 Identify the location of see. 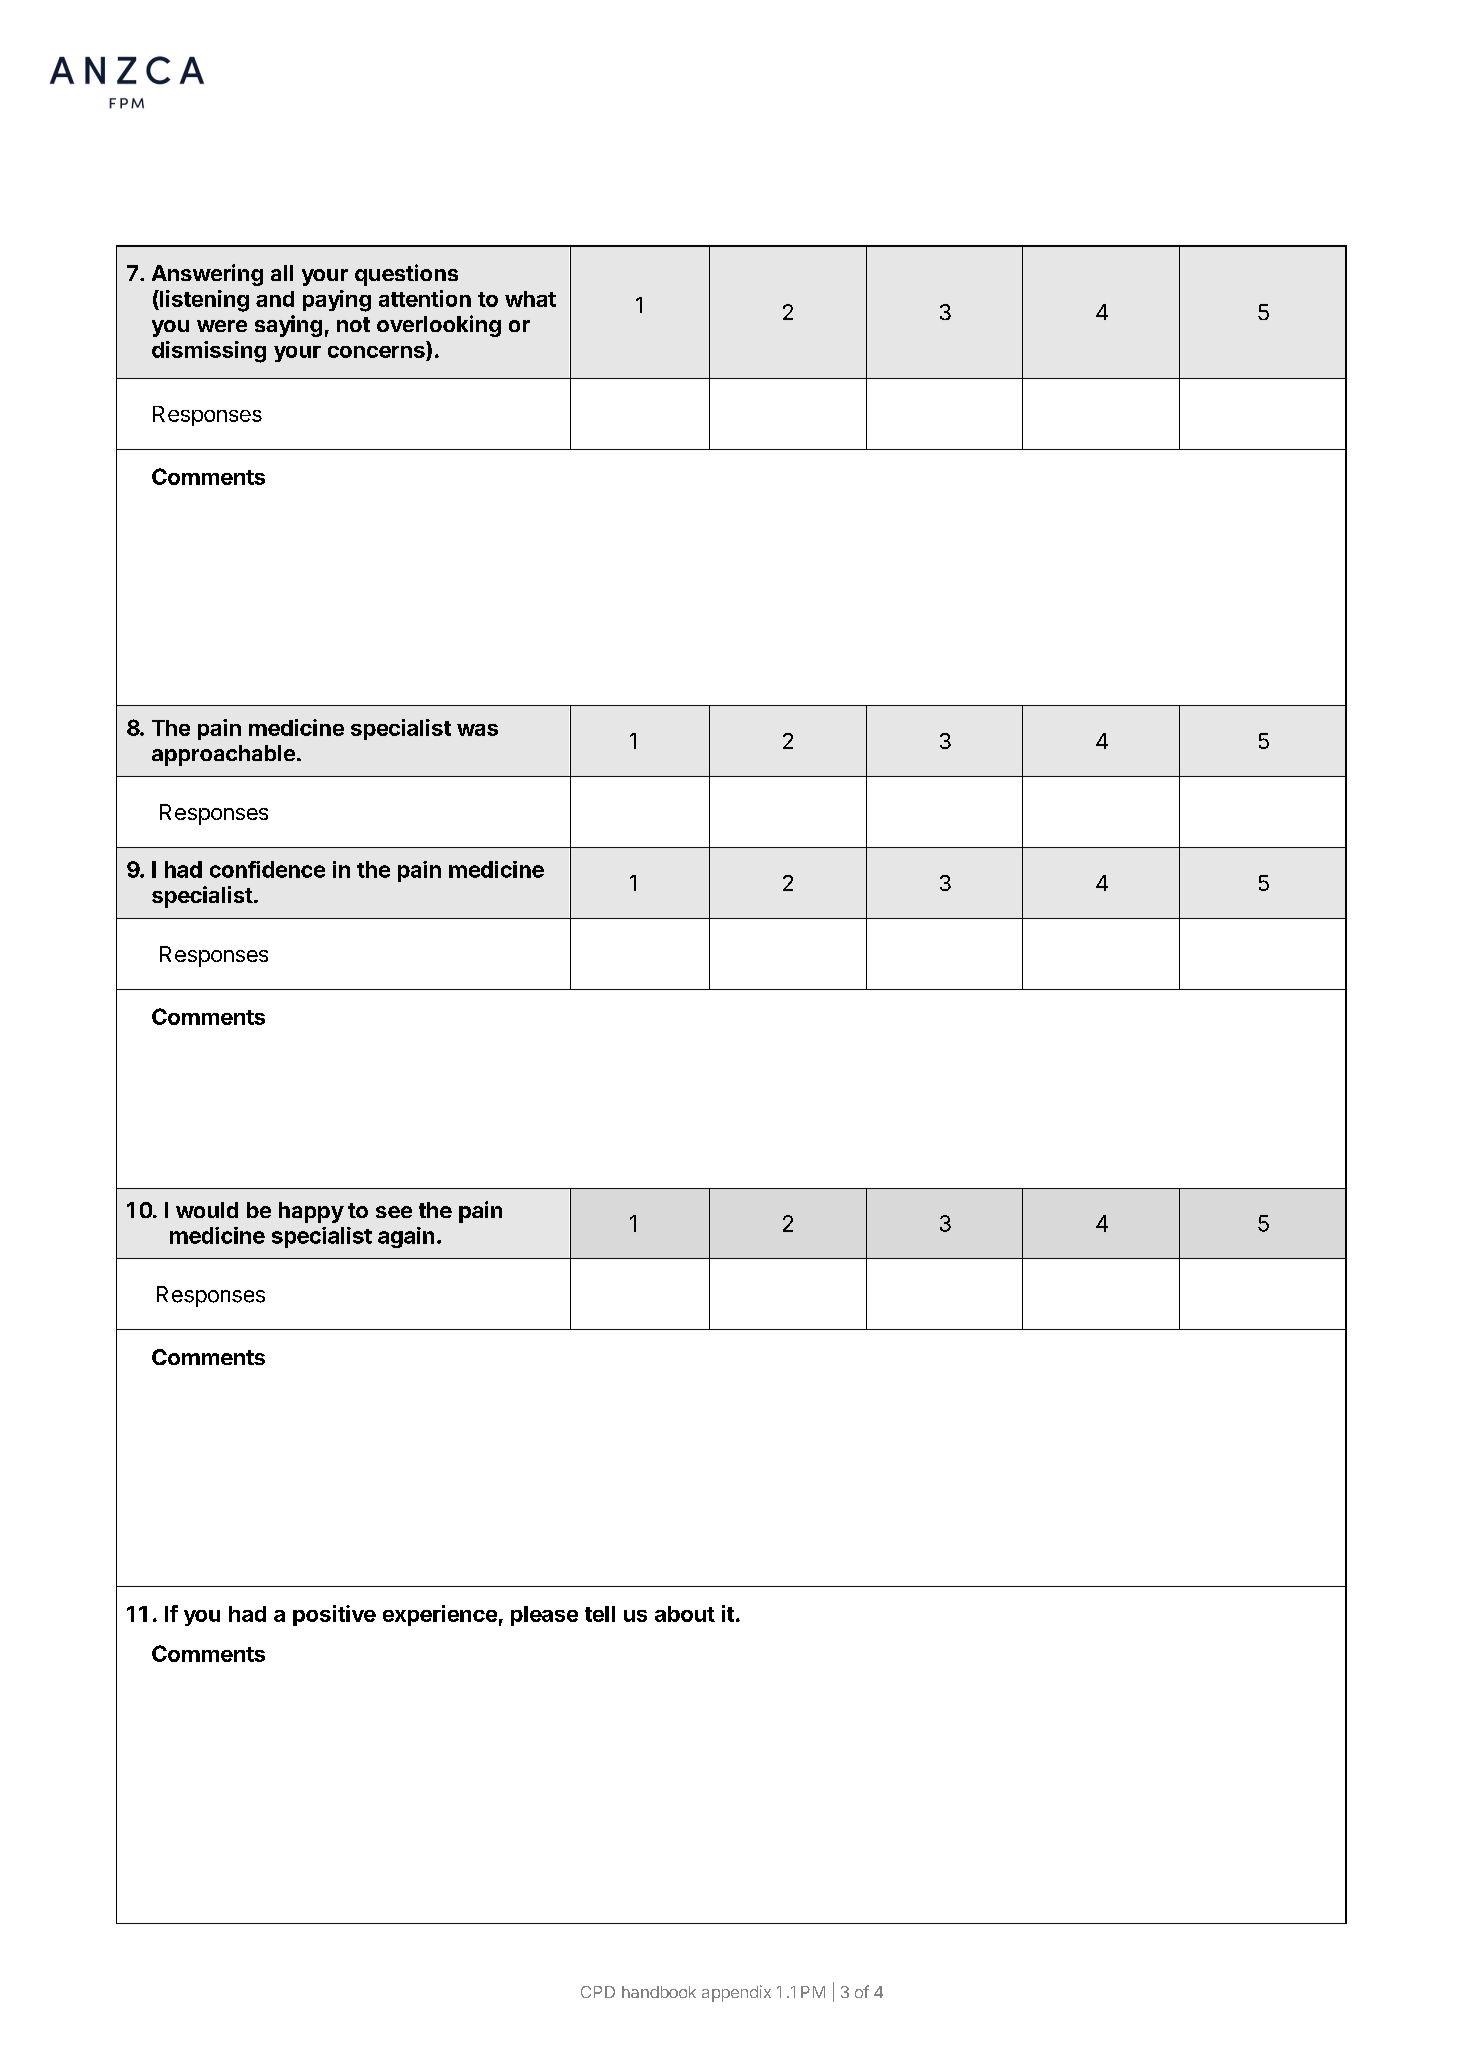
(394, 1212).
